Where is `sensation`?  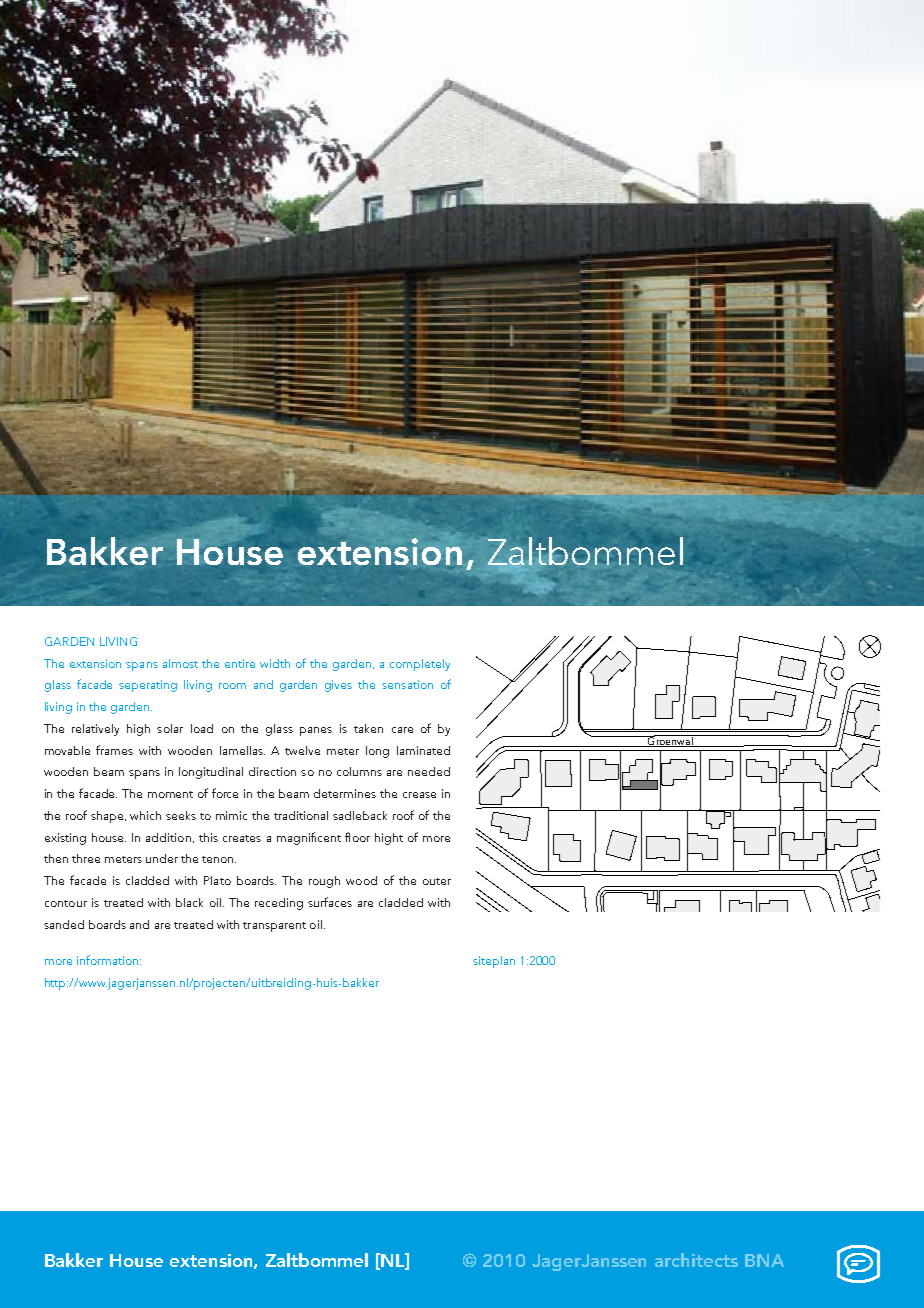
sensation is located at coordinates (407, 684).
